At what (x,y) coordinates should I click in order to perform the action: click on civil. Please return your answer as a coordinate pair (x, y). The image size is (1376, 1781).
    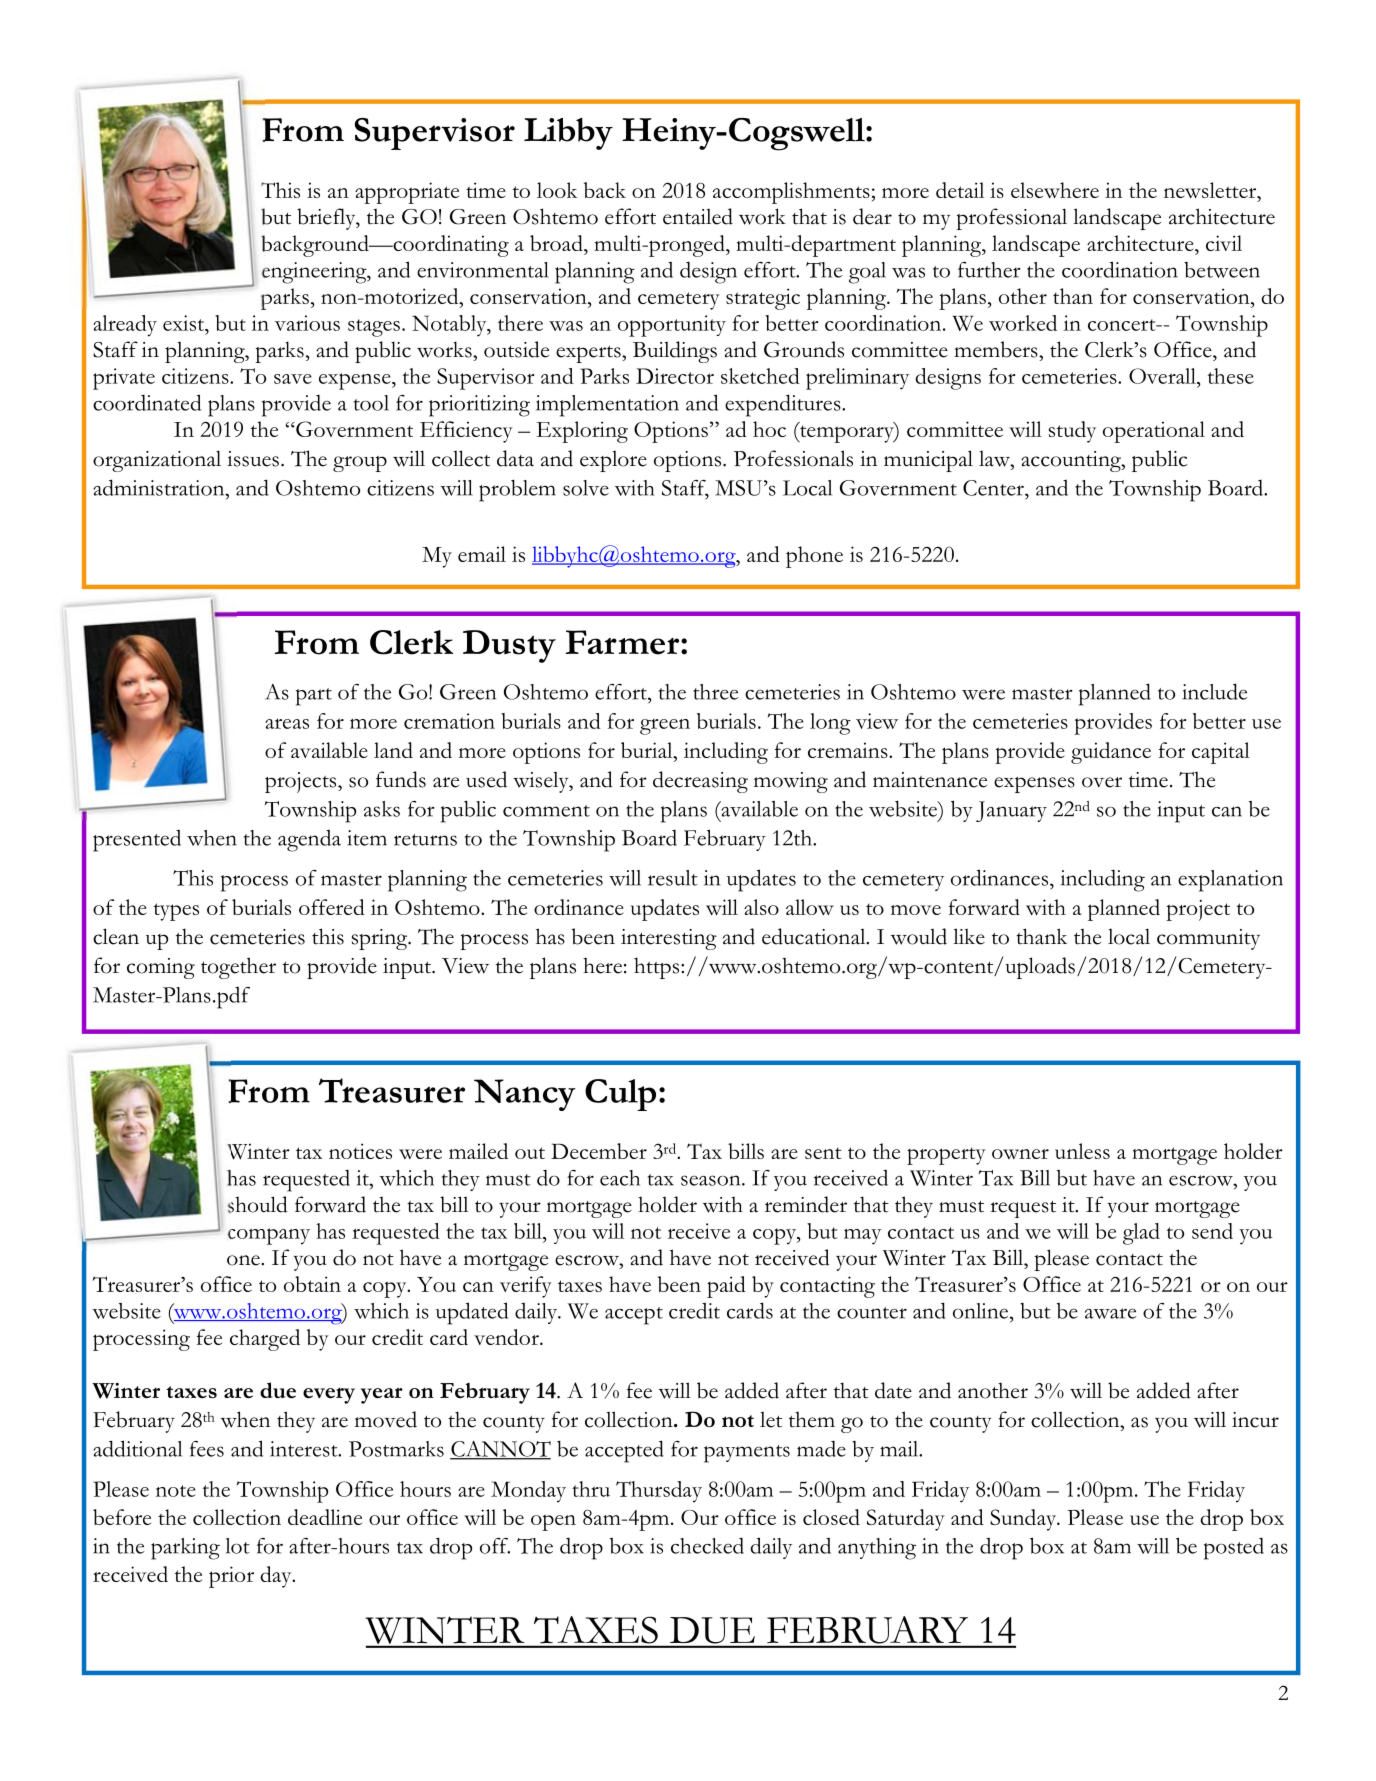
    Looking at the image, I should click on (1224, 243).
